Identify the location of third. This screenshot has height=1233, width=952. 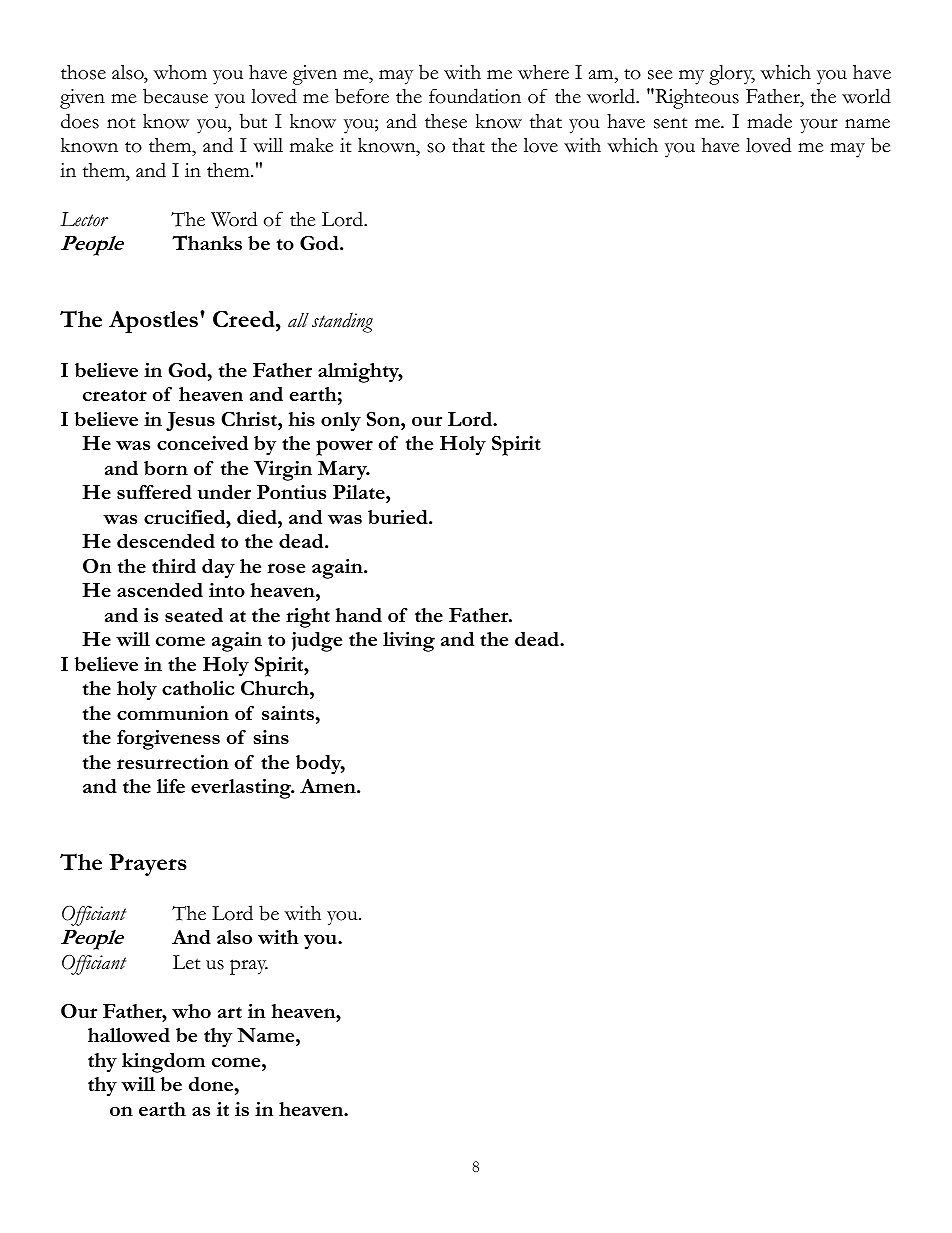
(174, 566).
